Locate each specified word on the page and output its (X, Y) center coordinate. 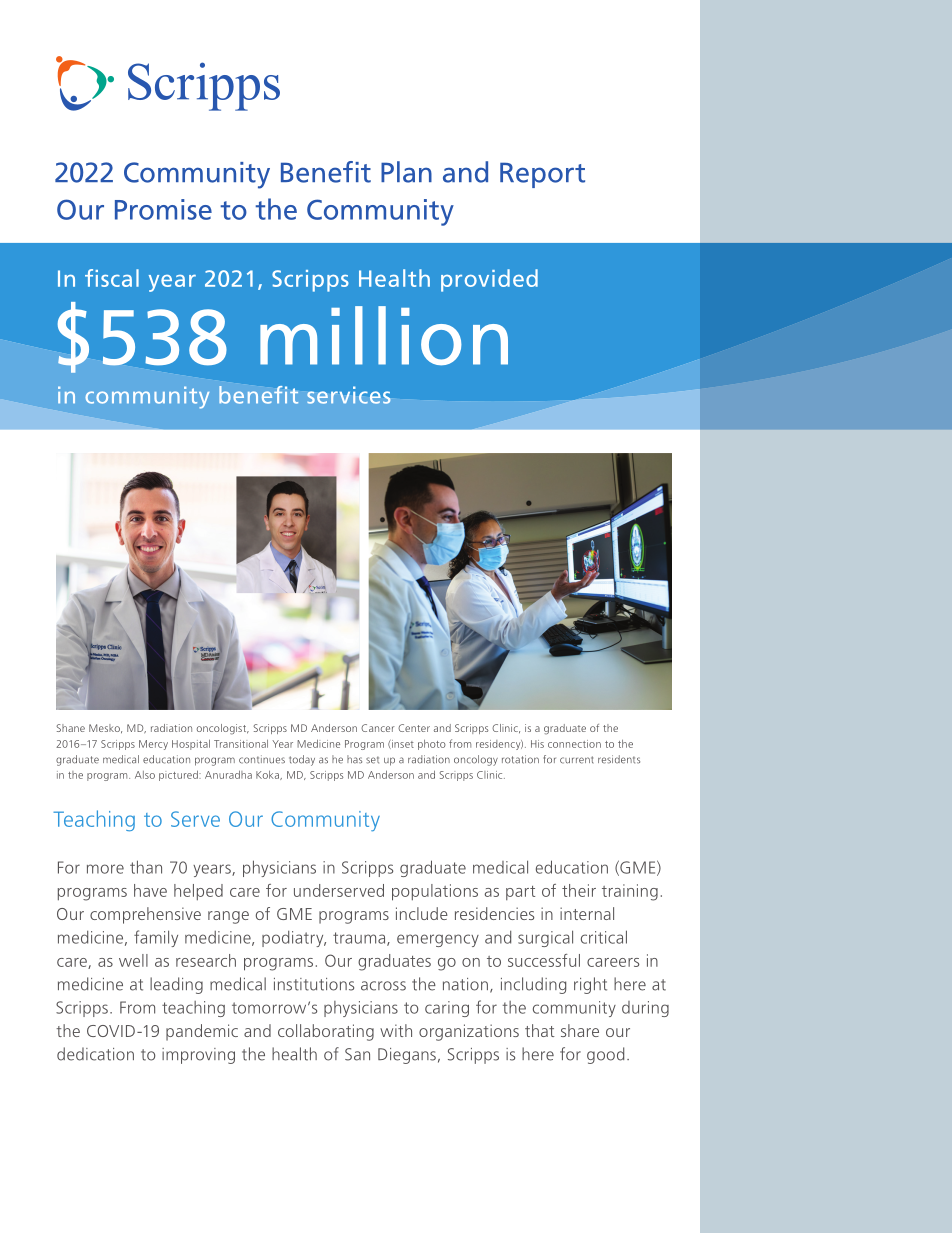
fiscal (112, 278)
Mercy (153, 745)
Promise (163, 209)
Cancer (378, 728)
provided (489, 280)
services (349, 395)
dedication (95, 1054)
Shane (70, 728)
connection (574, 744)
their (579, 890)
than (146, 867)
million (384, 335)
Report (542, 175)
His (537, 744)
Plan (406, 172)
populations (435, 892)
